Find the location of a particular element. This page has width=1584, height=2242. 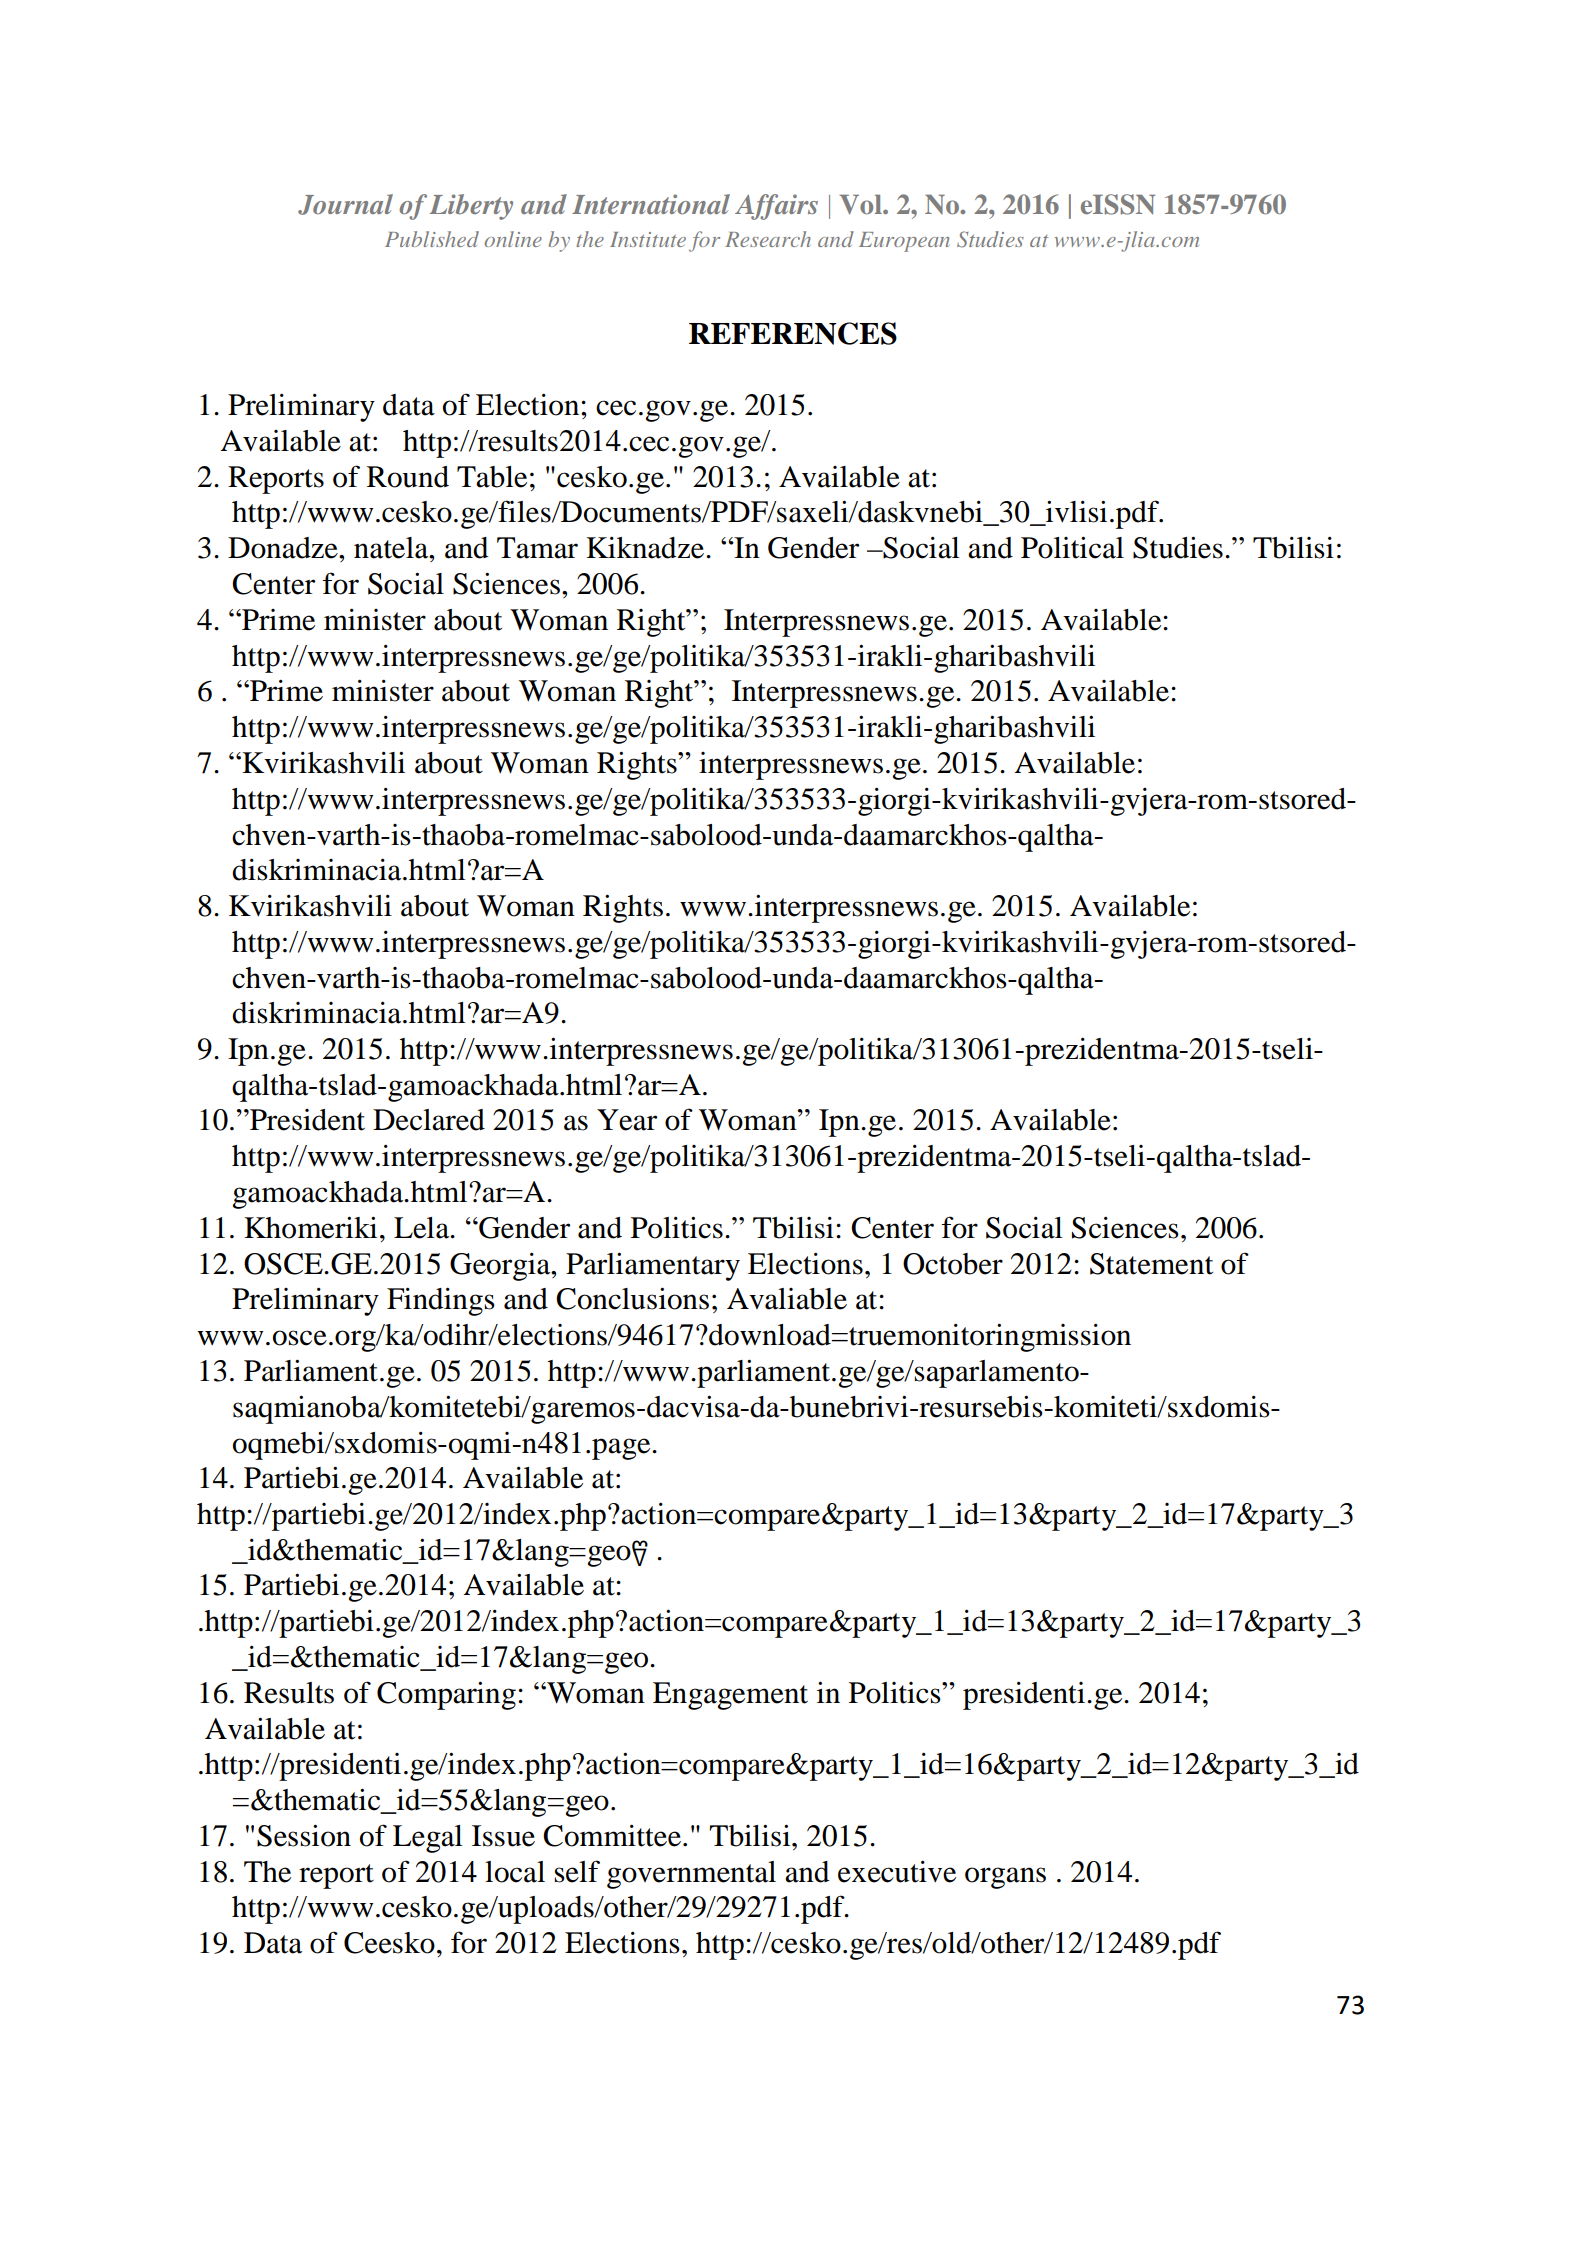

European is located at coordinates (904, 242).
